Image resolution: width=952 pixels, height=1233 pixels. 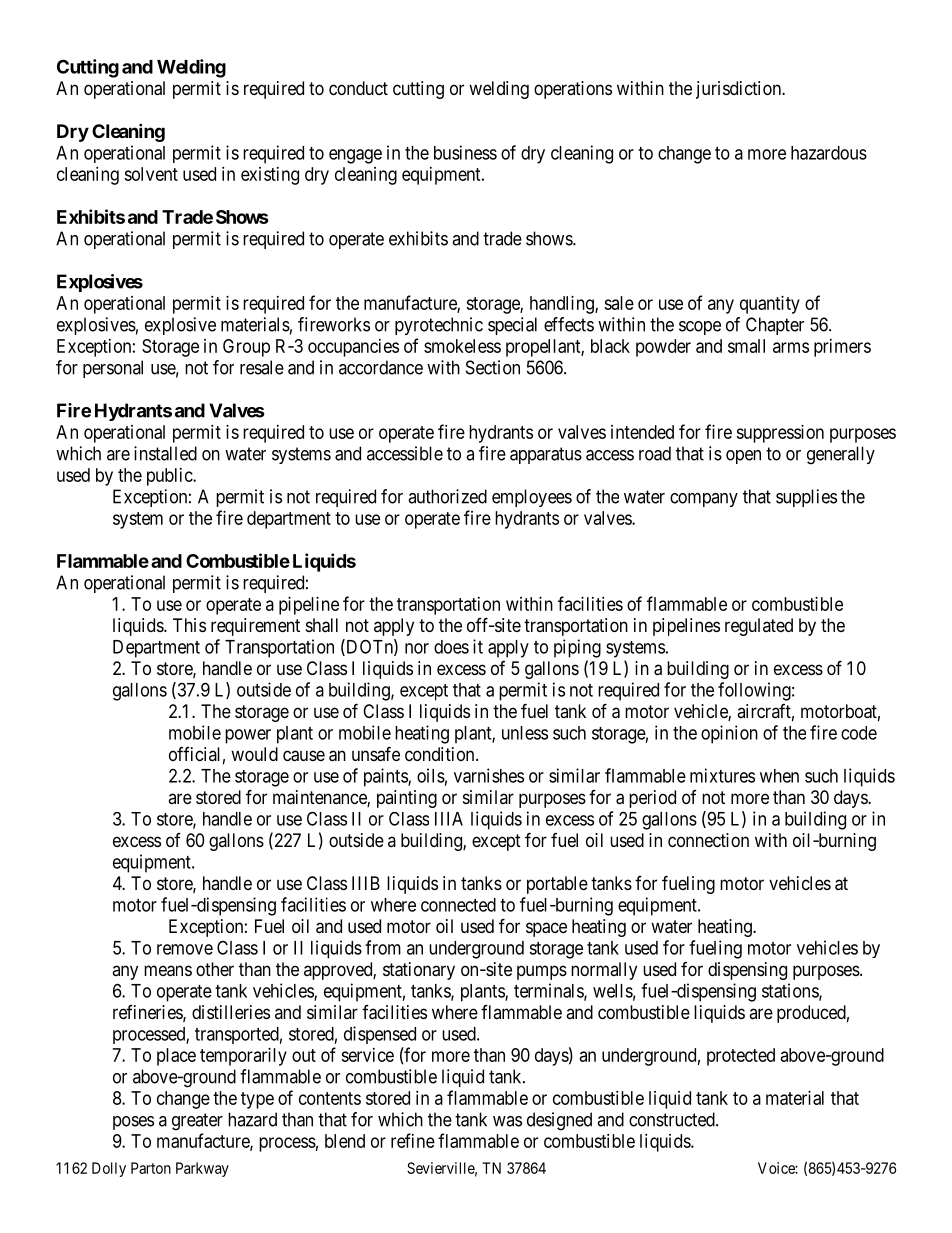 What do you see at coordinates (739, 90) in the screenshot?
I see `jurisdiction` at bounding box center [739, 90].
